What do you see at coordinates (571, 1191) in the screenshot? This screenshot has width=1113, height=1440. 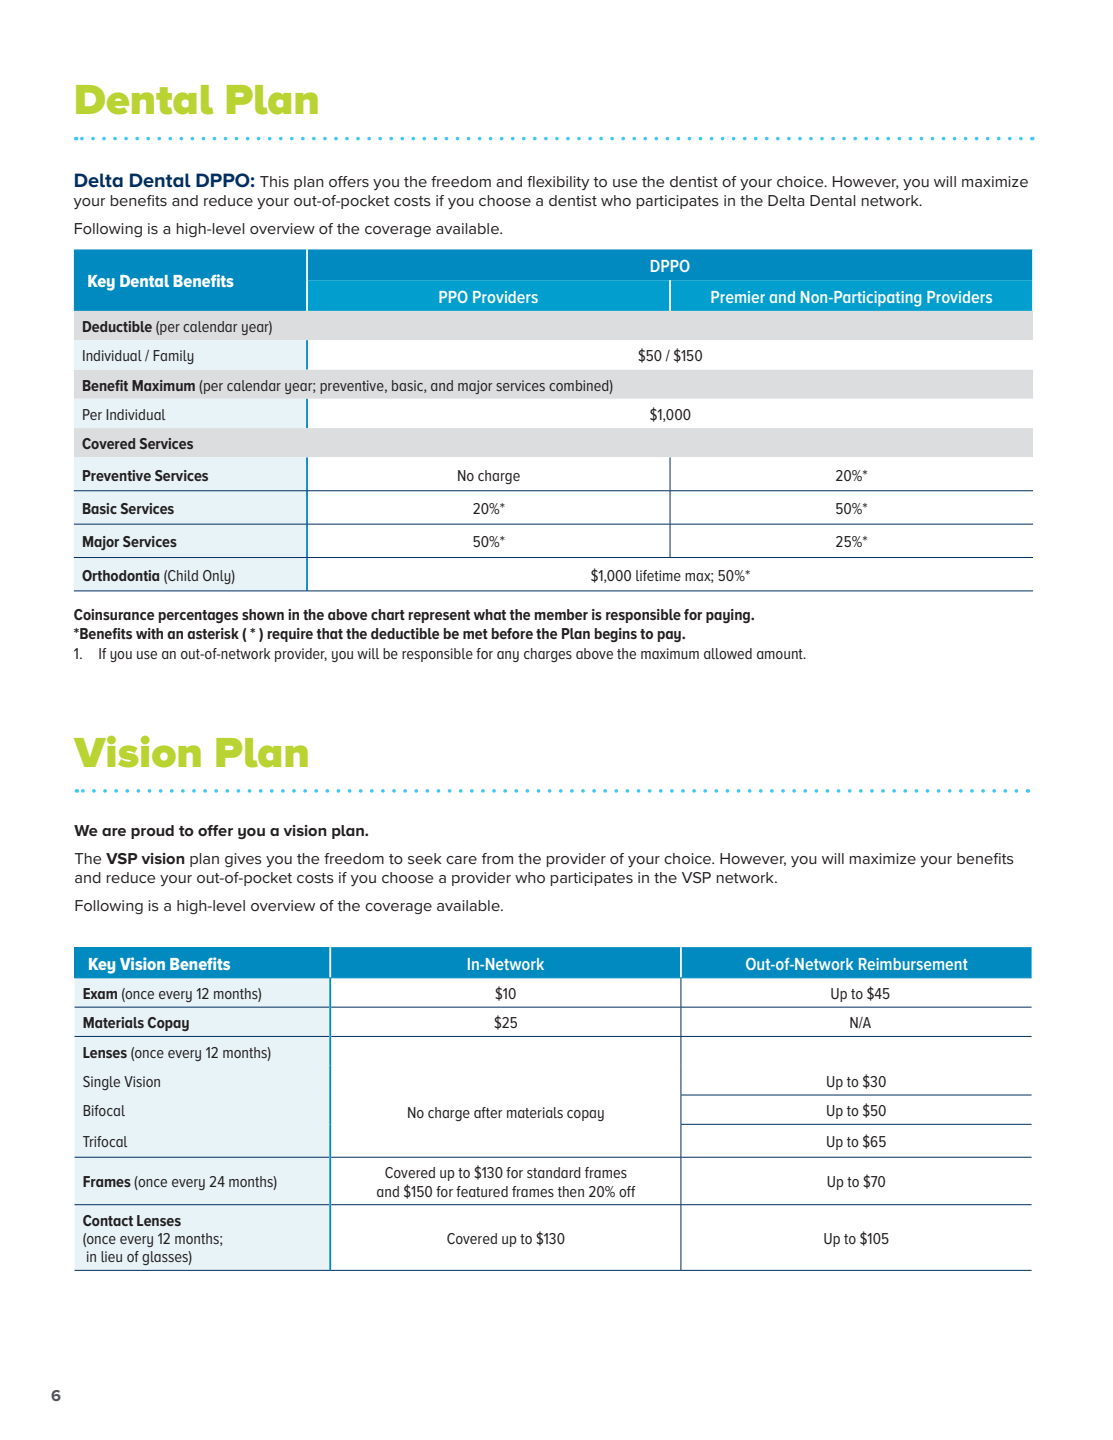 I see `then` at bounding box center [571, 1191].
